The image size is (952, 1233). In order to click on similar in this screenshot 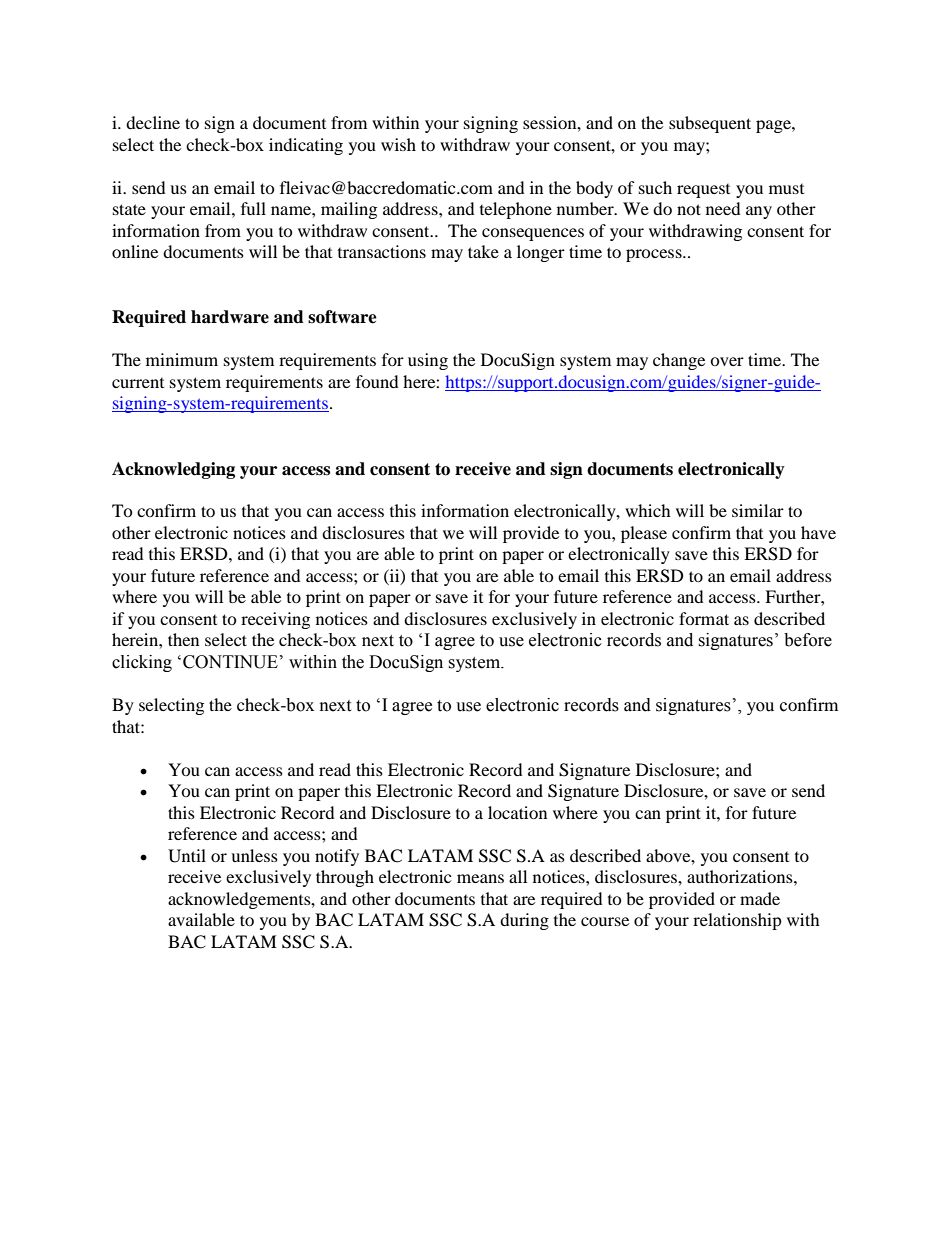, I will do `click(758, 510)`.
